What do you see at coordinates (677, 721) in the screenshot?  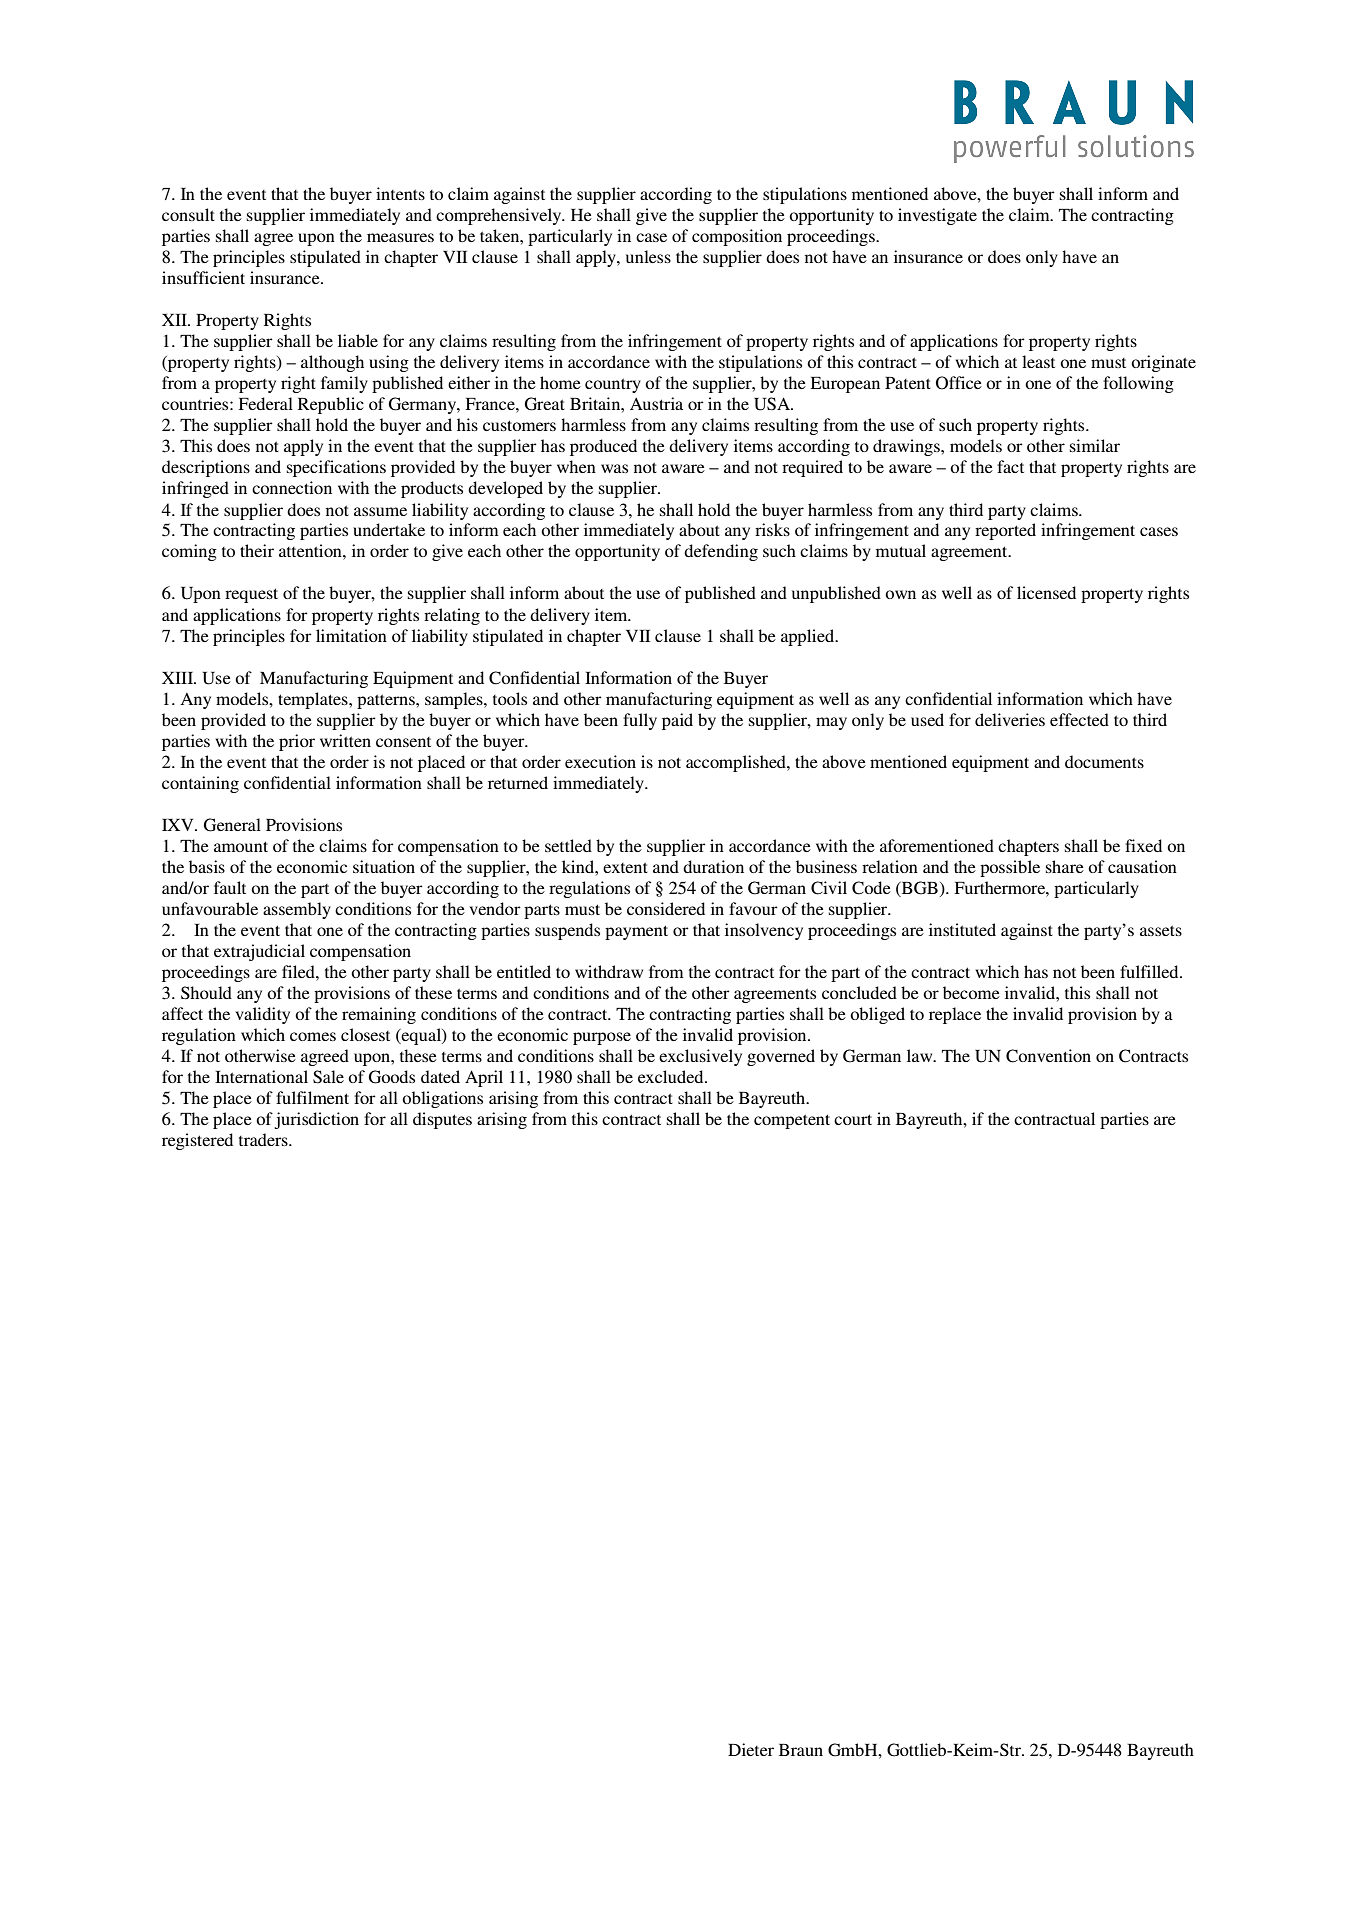 I see `paid` at bounding box center [677, 721].
